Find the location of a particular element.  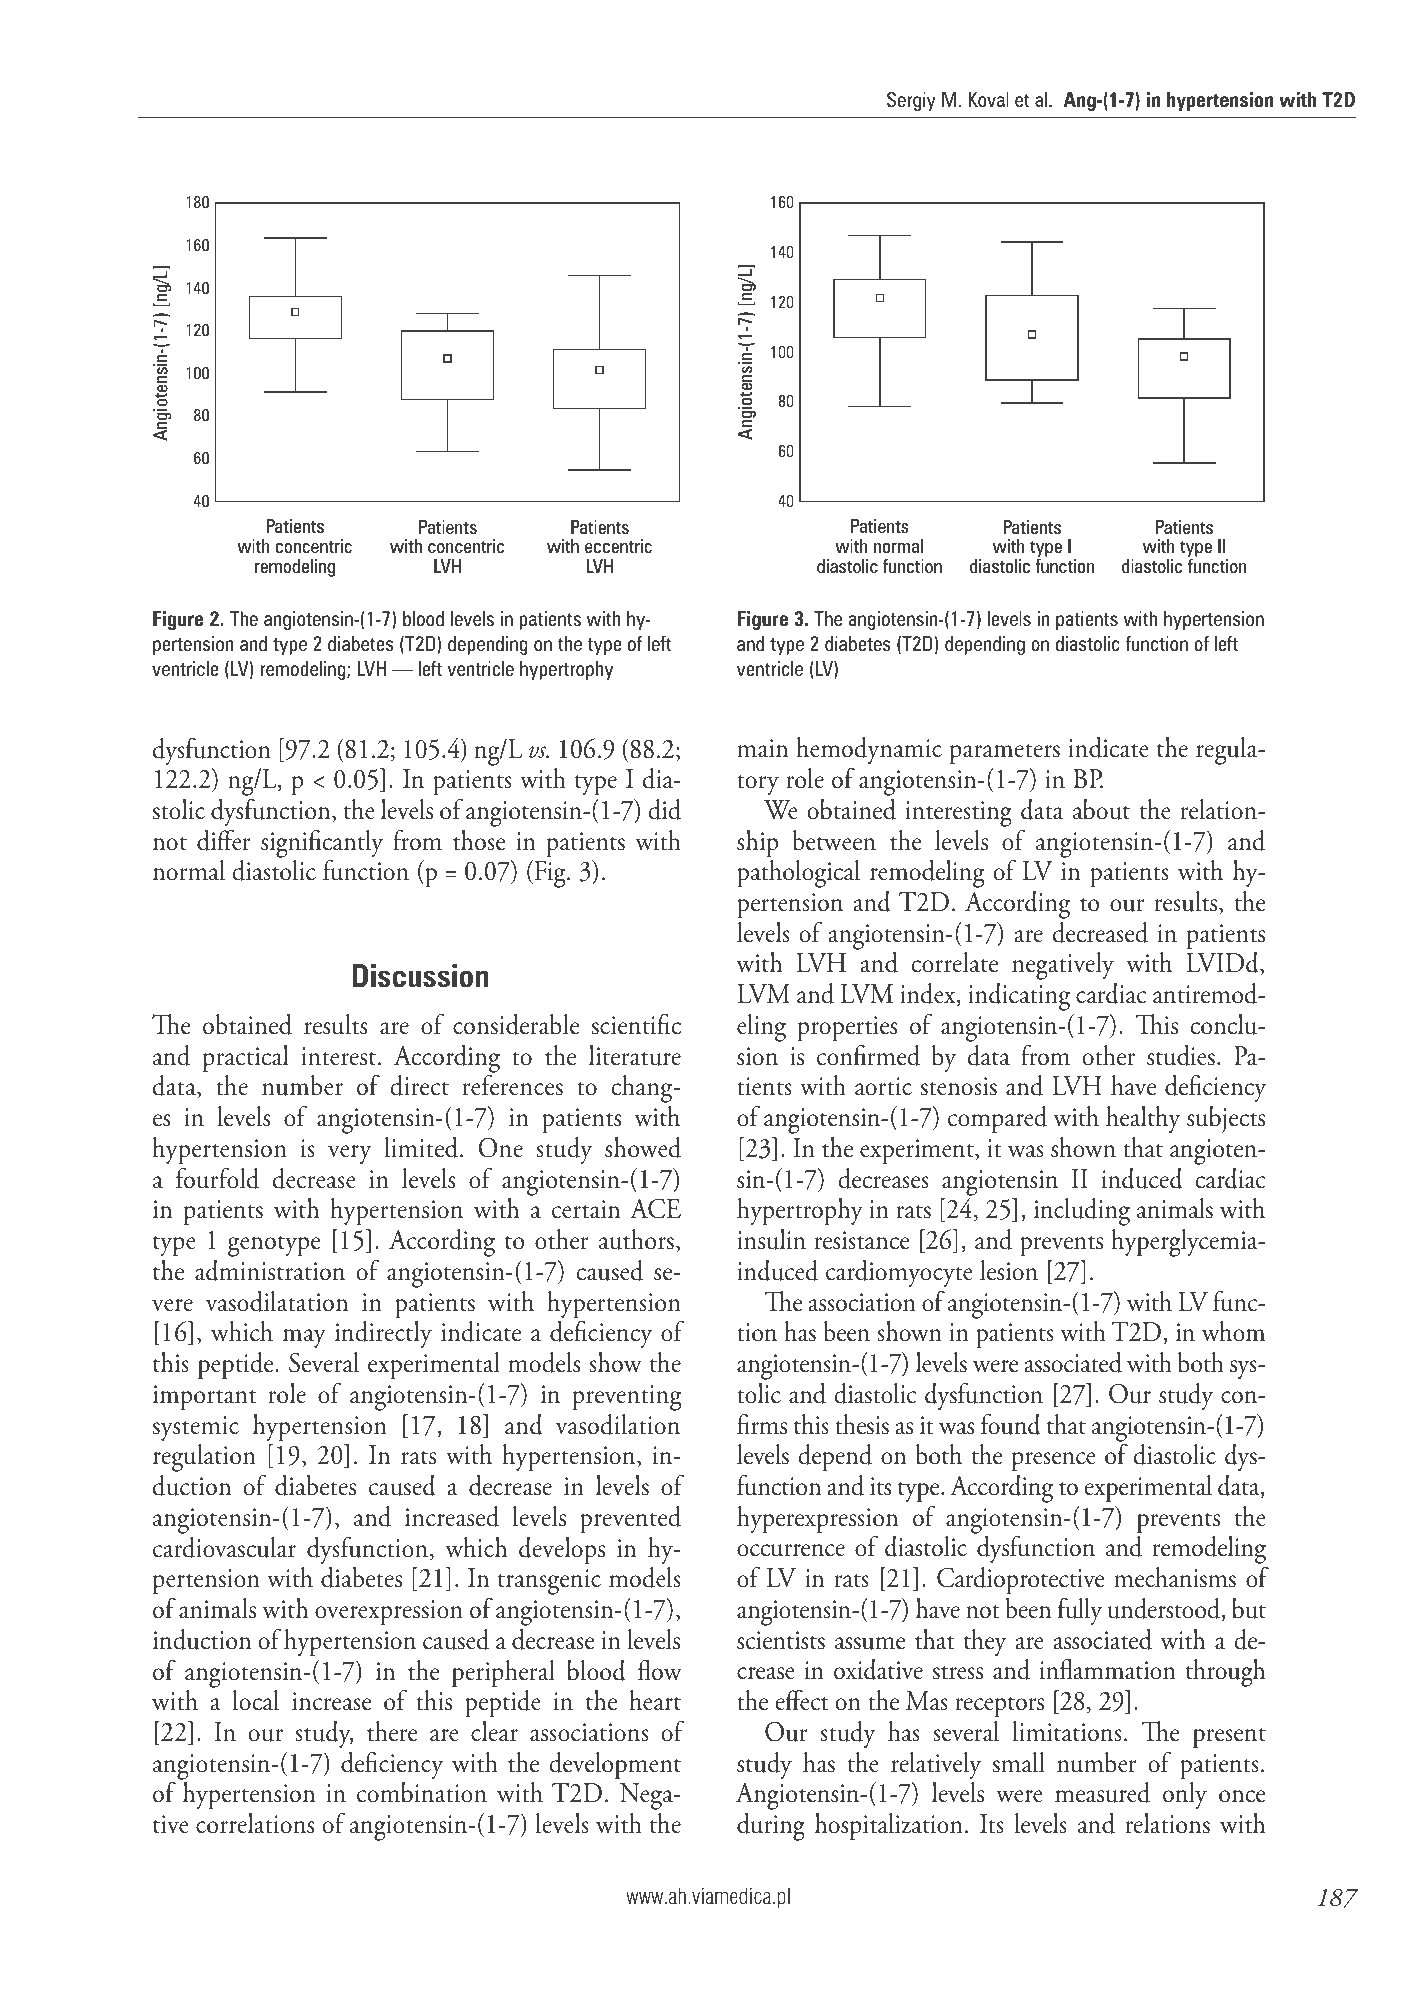

eccentric is located at coordinates (618, 546).
